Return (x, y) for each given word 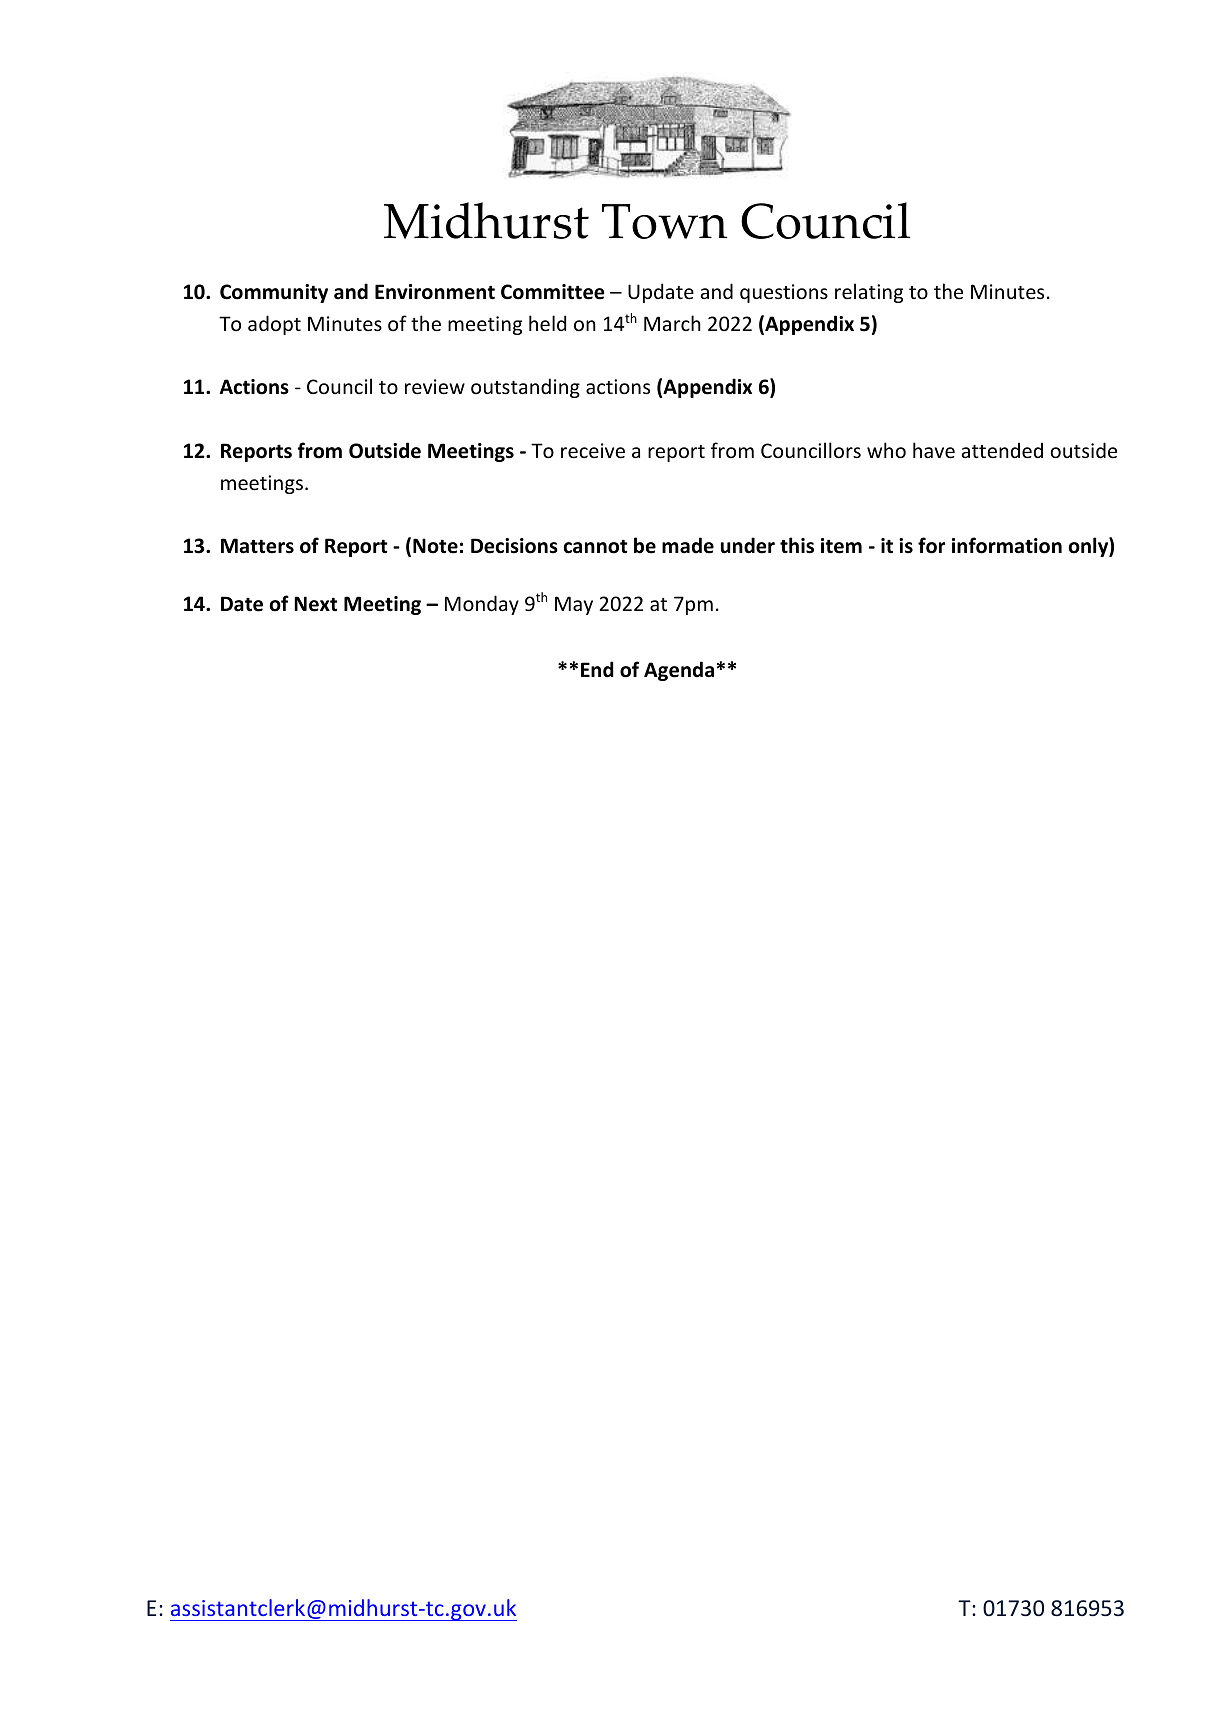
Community (274, 293)
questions (784, 293)
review (435, 387)
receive (593, 451)
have (934, 450)
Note (435, 546)
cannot (595, 546)
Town (665, 221)
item (841, 546)
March (672, 323)
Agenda (679, 671)
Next (315, 604)
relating (869, 293)
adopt (274, 325)
